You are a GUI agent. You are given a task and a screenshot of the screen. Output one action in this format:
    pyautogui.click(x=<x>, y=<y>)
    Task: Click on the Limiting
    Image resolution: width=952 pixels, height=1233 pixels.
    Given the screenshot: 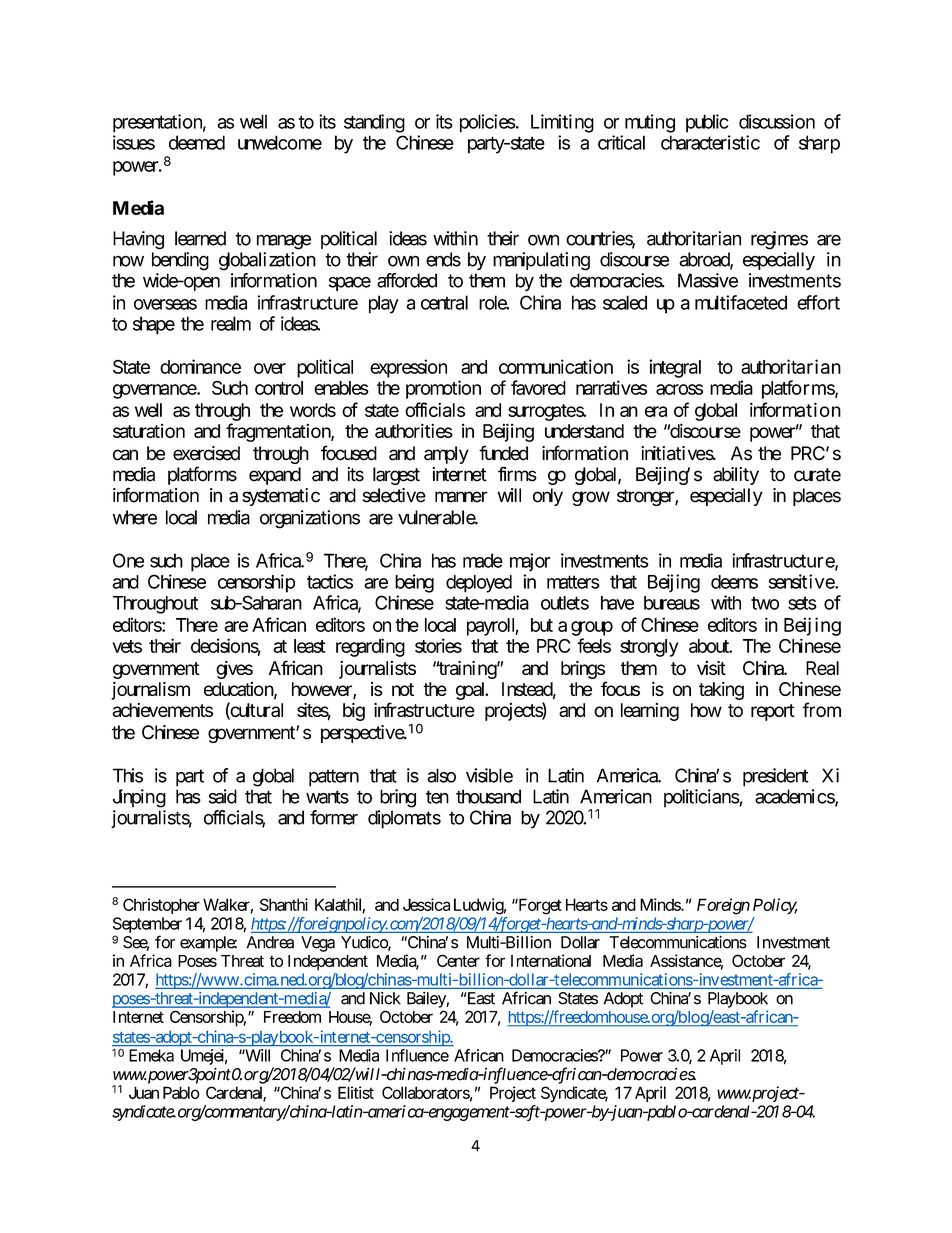 What is the action you would take?
    pyautogui.click(x=562, y=123)
